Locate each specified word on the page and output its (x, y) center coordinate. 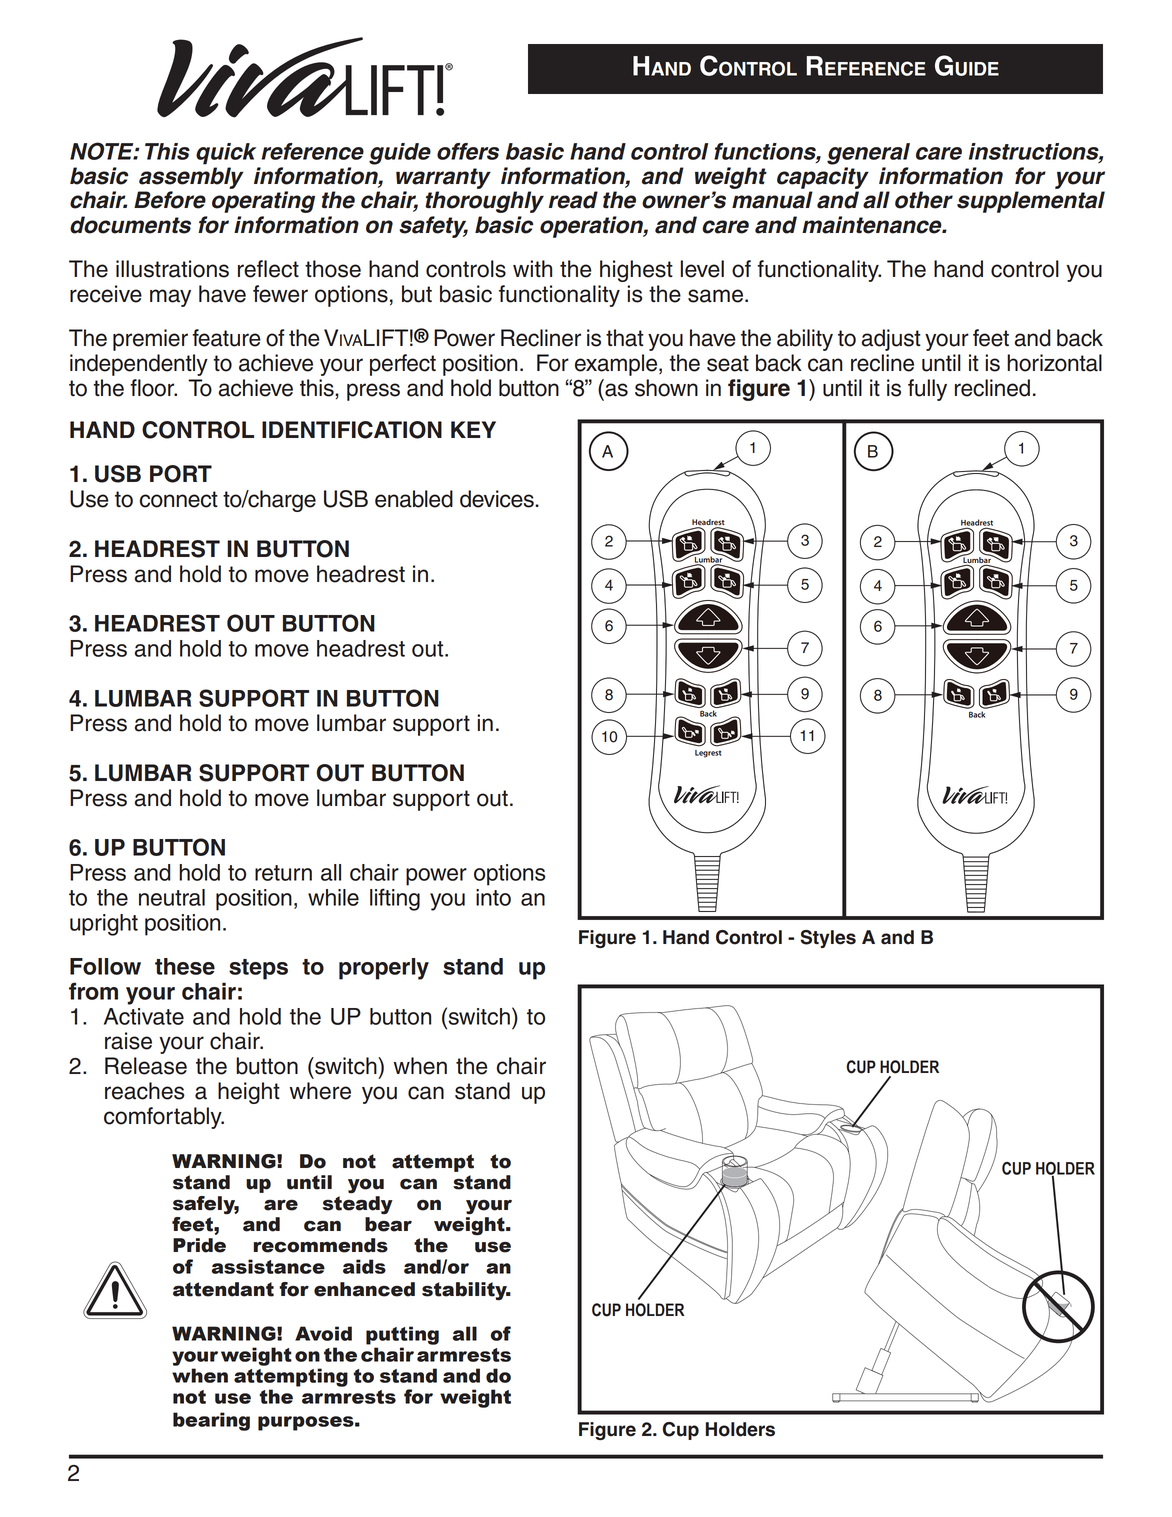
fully (927, 390)
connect (179, 499)
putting (402, 1335)
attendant (223, 1289)
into (493, 897)
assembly (191, 178)
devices (498, 499)
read (573, 200)
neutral (172, 897)
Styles (828, 939)
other (924, 200)
